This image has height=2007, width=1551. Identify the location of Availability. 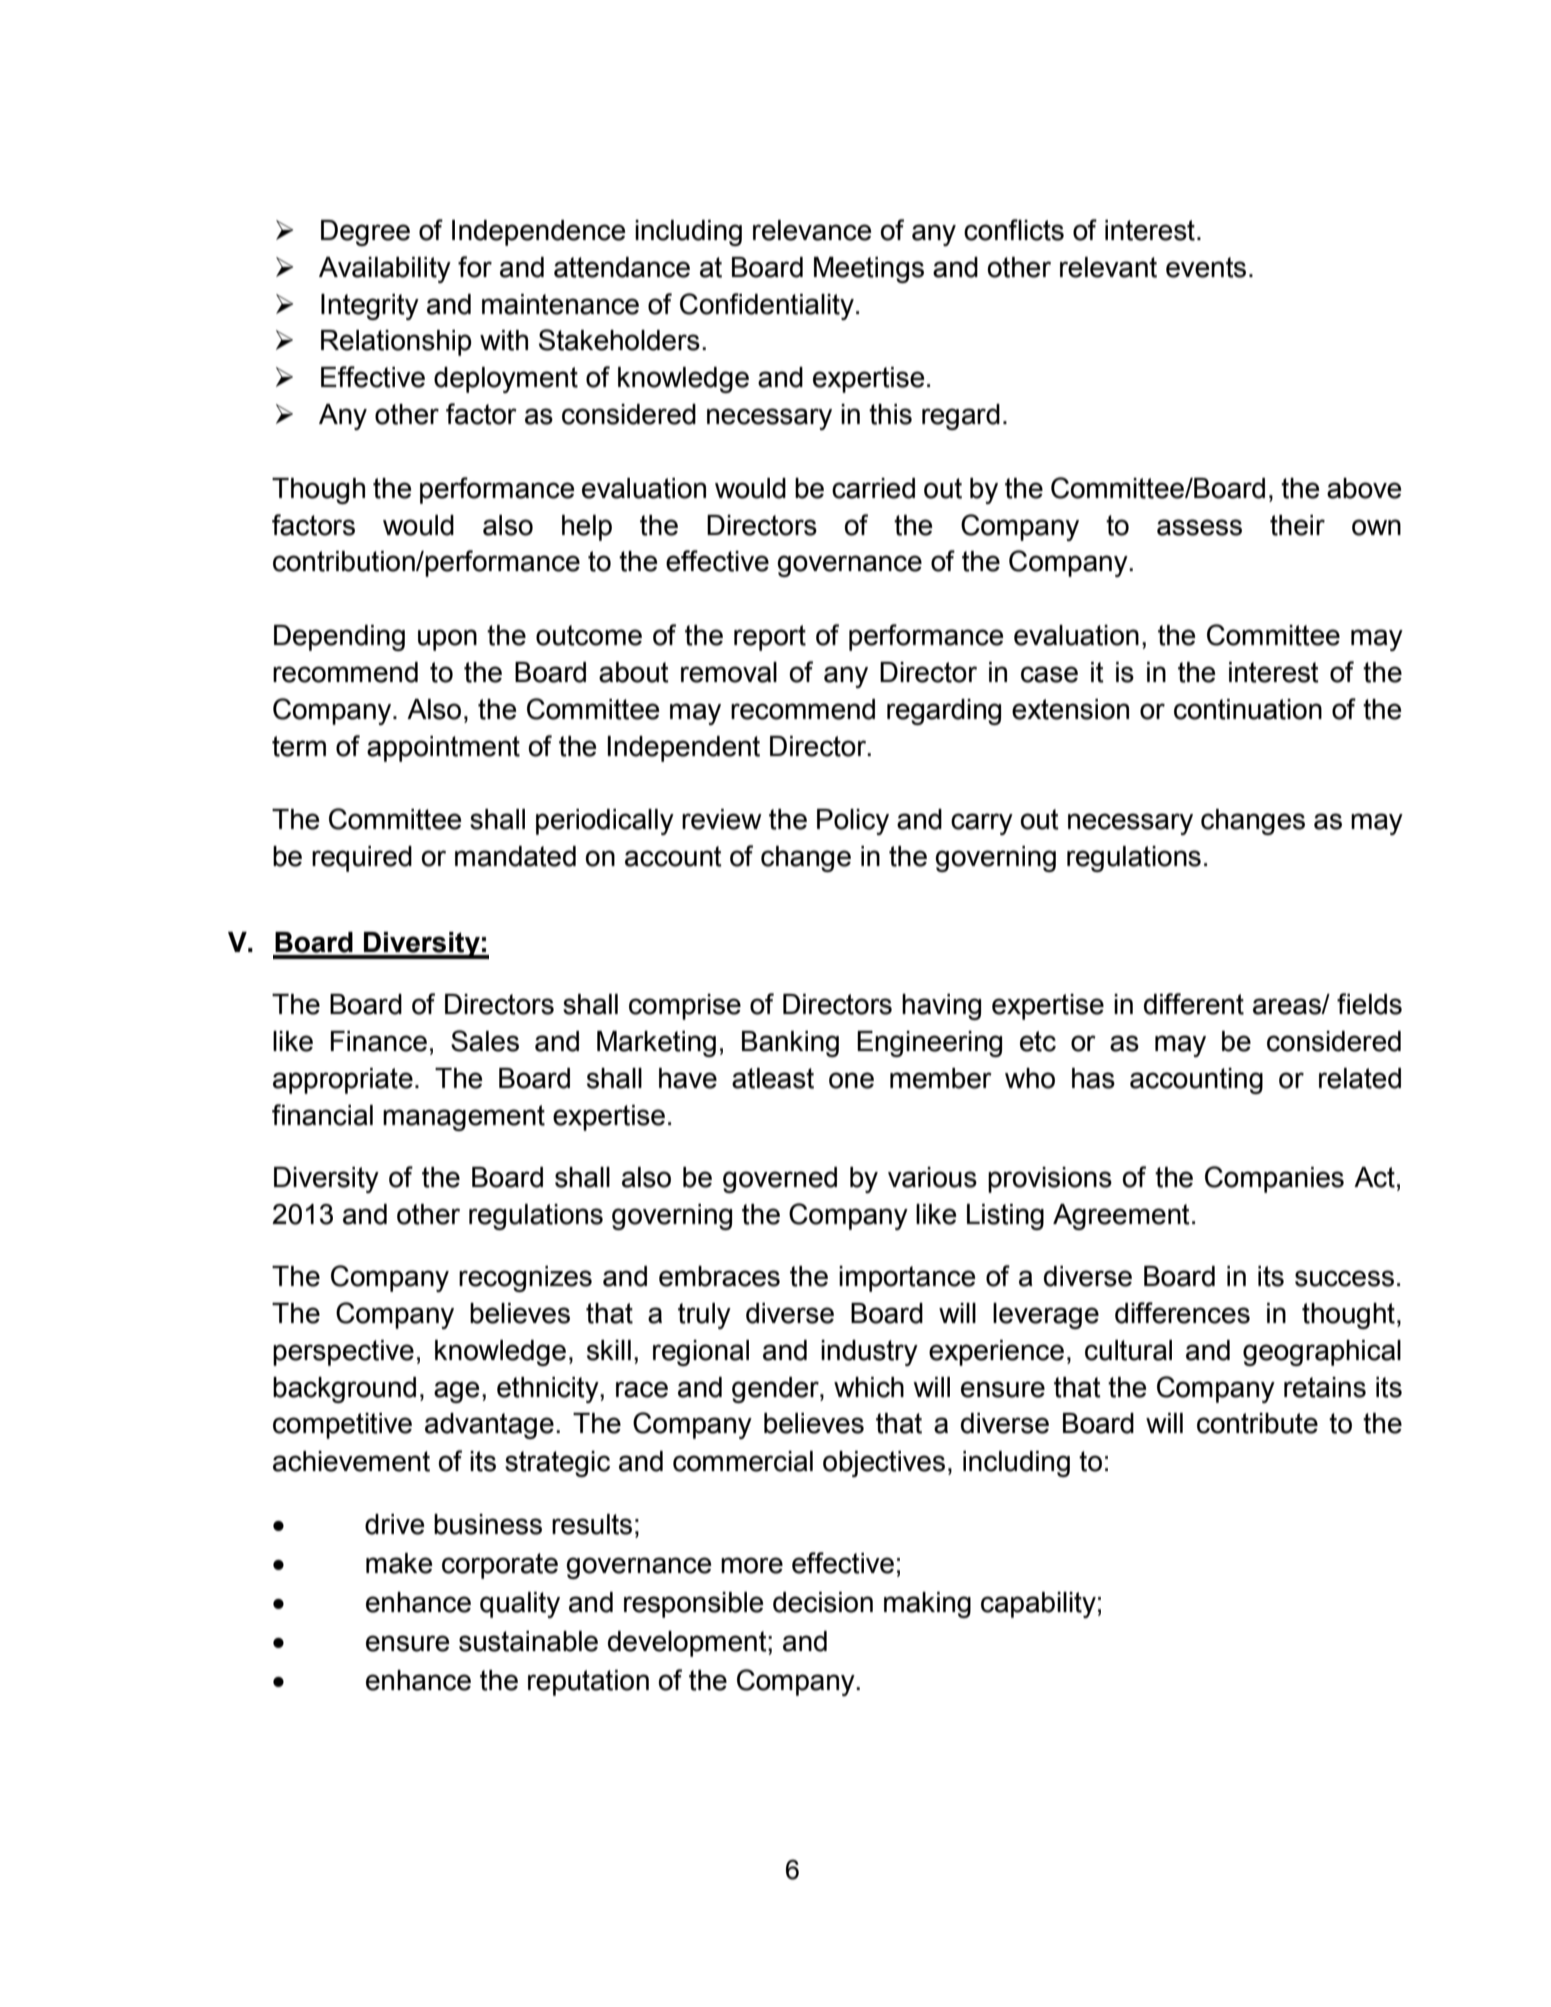
(385, 270).
